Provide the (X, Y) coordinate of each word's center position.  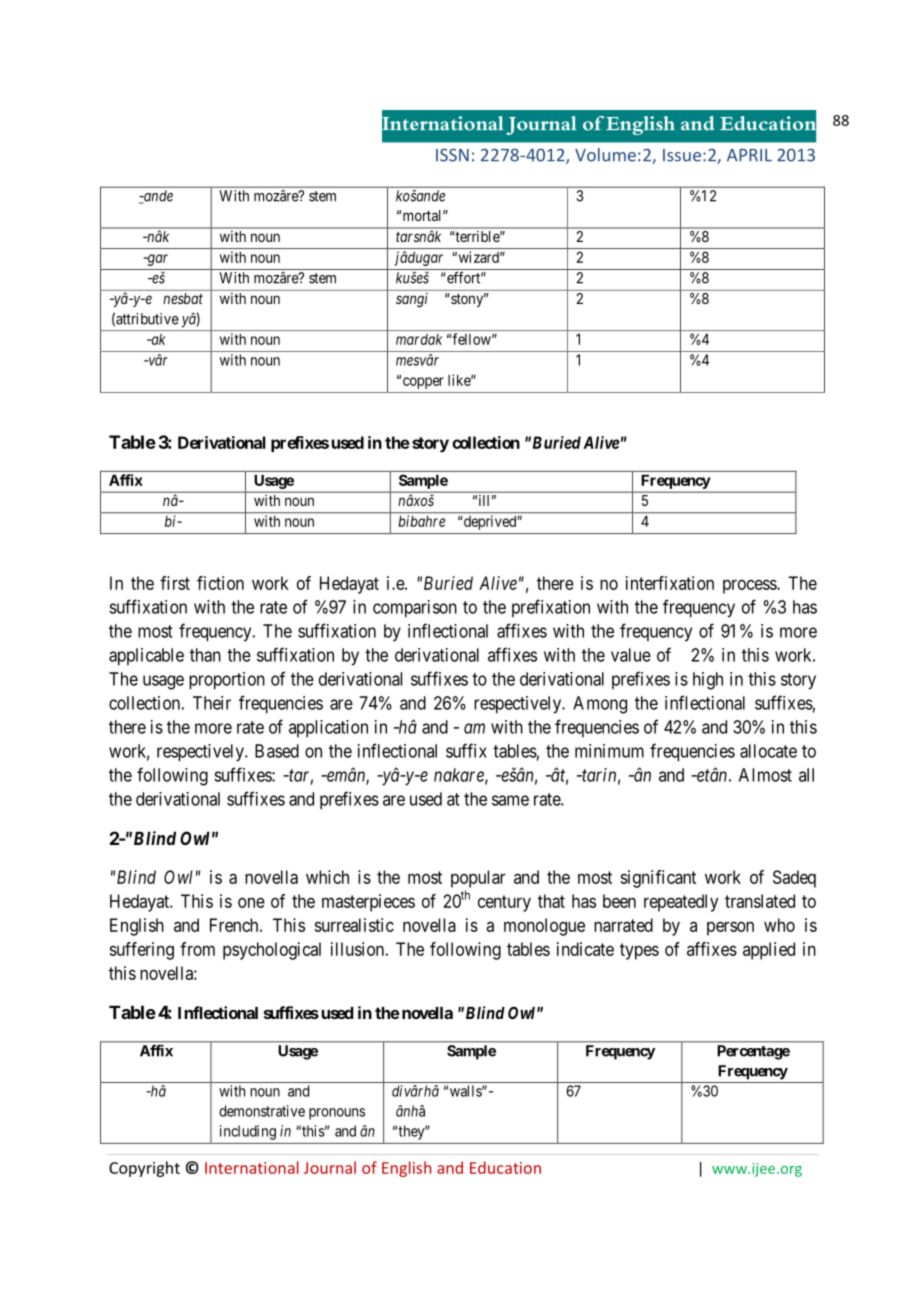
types (639, 951)
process (750, 586)
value (631, 655)
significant (658, 879)
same (510, 800)
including (248, 1132)
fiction (220, 583)
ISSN (452, 155)
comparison (415, 609)
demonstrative (262, 1111)
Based (277, 751)
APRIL (749, 155)
